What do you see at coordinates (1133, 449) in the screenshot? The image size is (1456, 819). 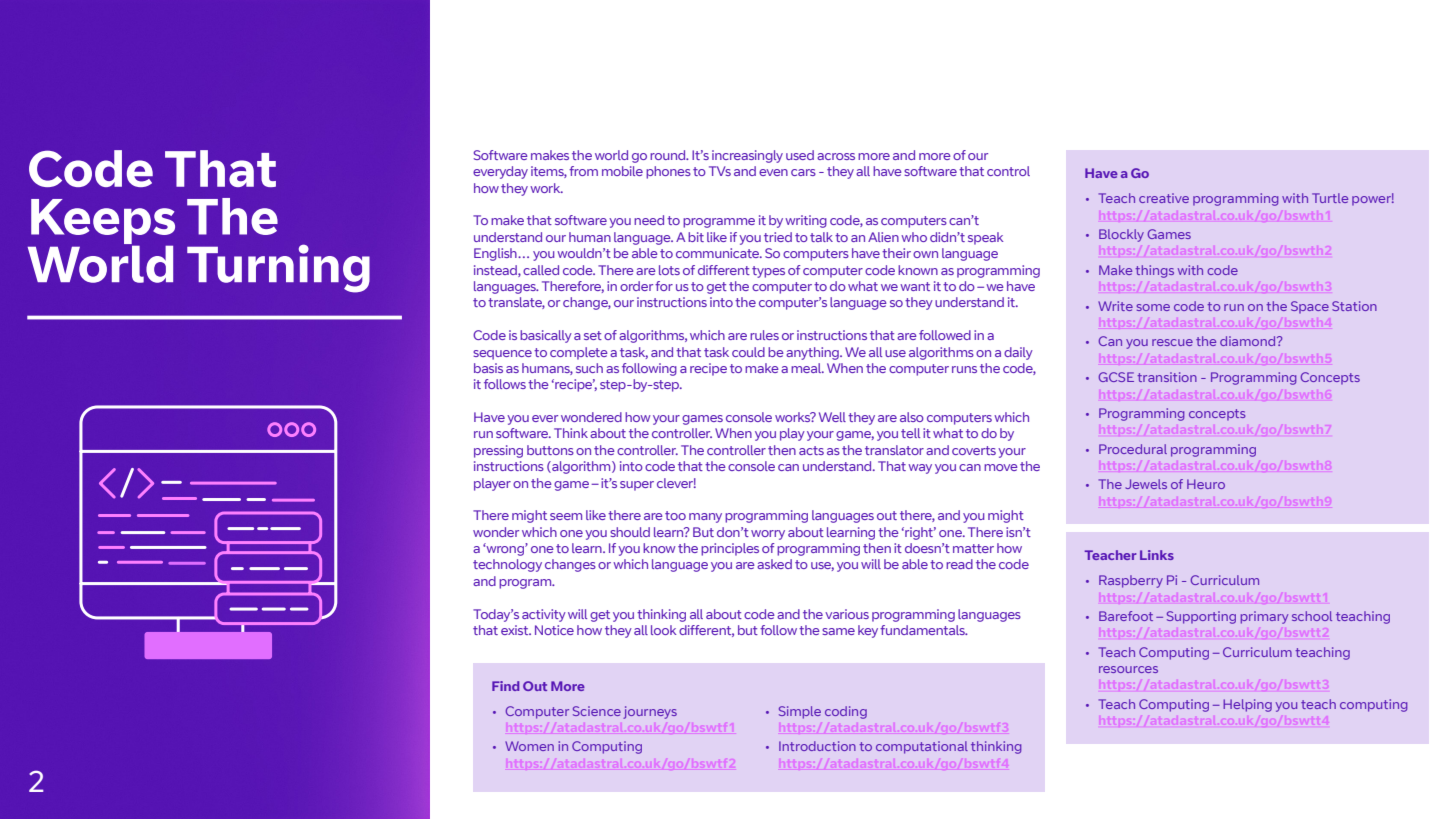 I see `Procedural` at bounding box center [1133, 449].
